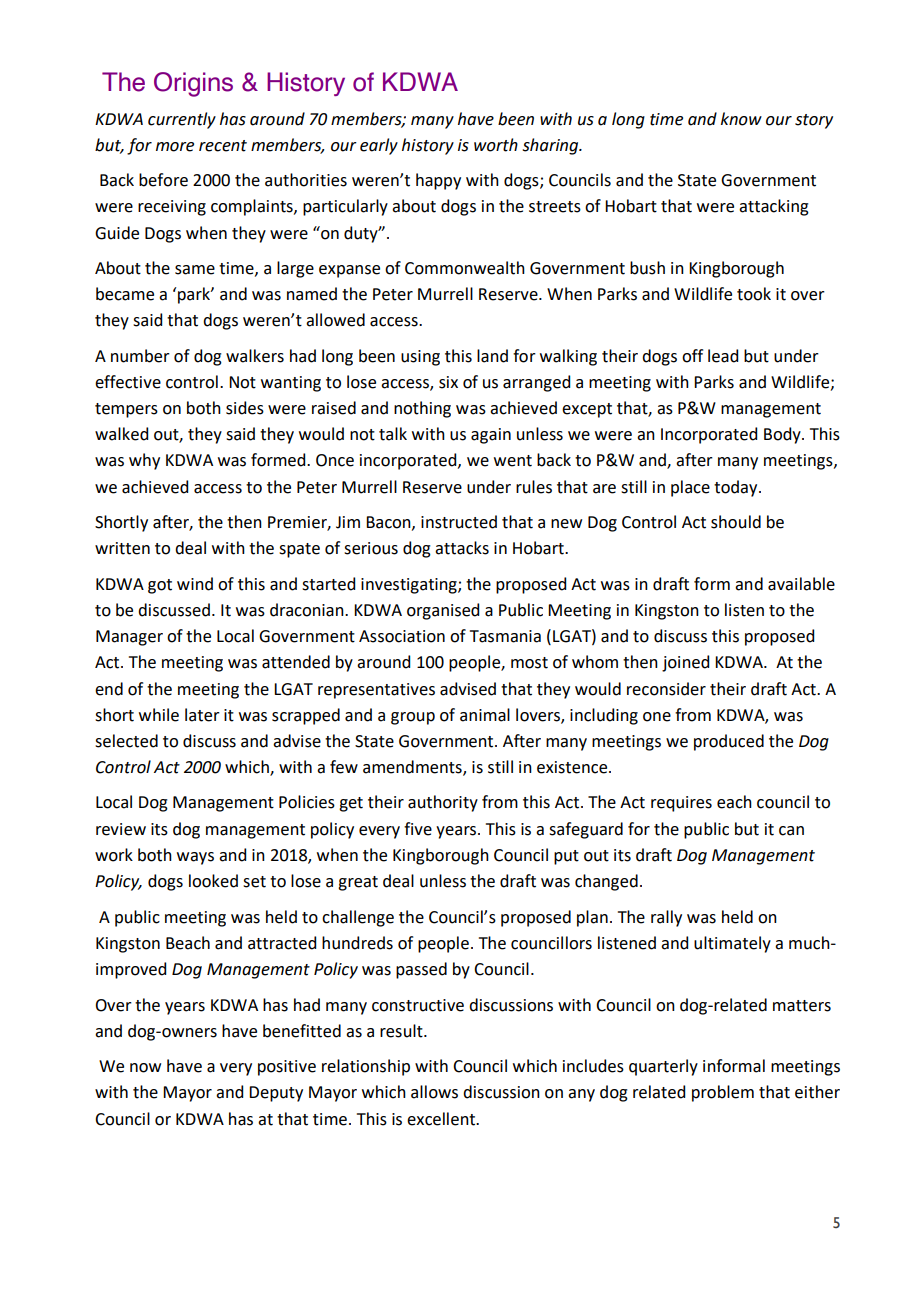 The image size is (924, 1308). What do you see at coordinates (195, 858) in the screenshot?
I see `ways` at bounding box center [195, 858].
